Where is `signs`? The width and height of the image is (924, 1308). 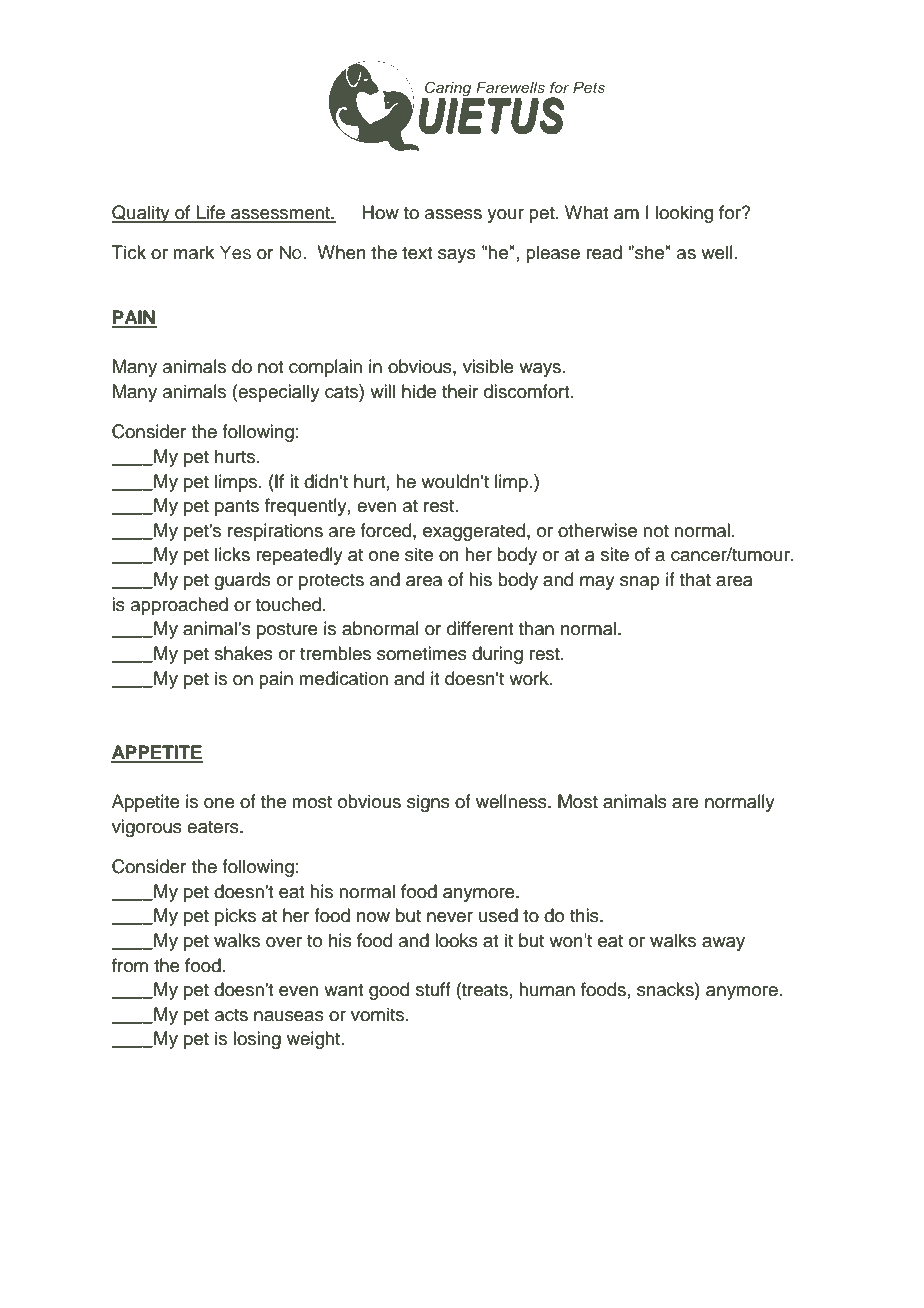
signs is located at coordinates (428, 803).
